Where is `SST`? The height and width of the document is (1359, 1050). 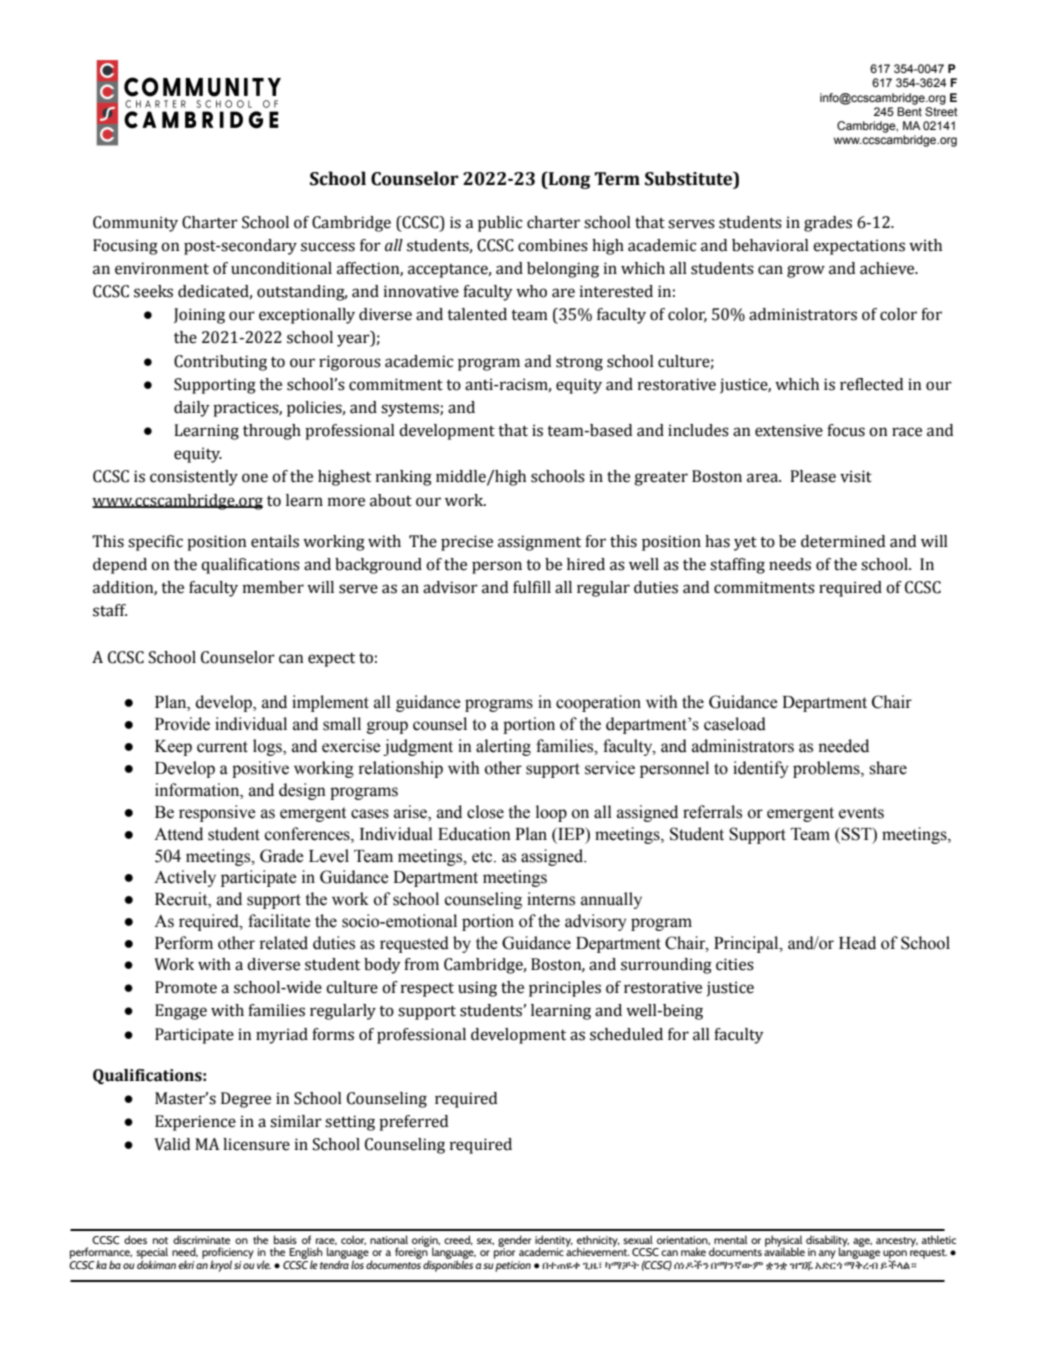
SST is located at coordinates (856, 834).
